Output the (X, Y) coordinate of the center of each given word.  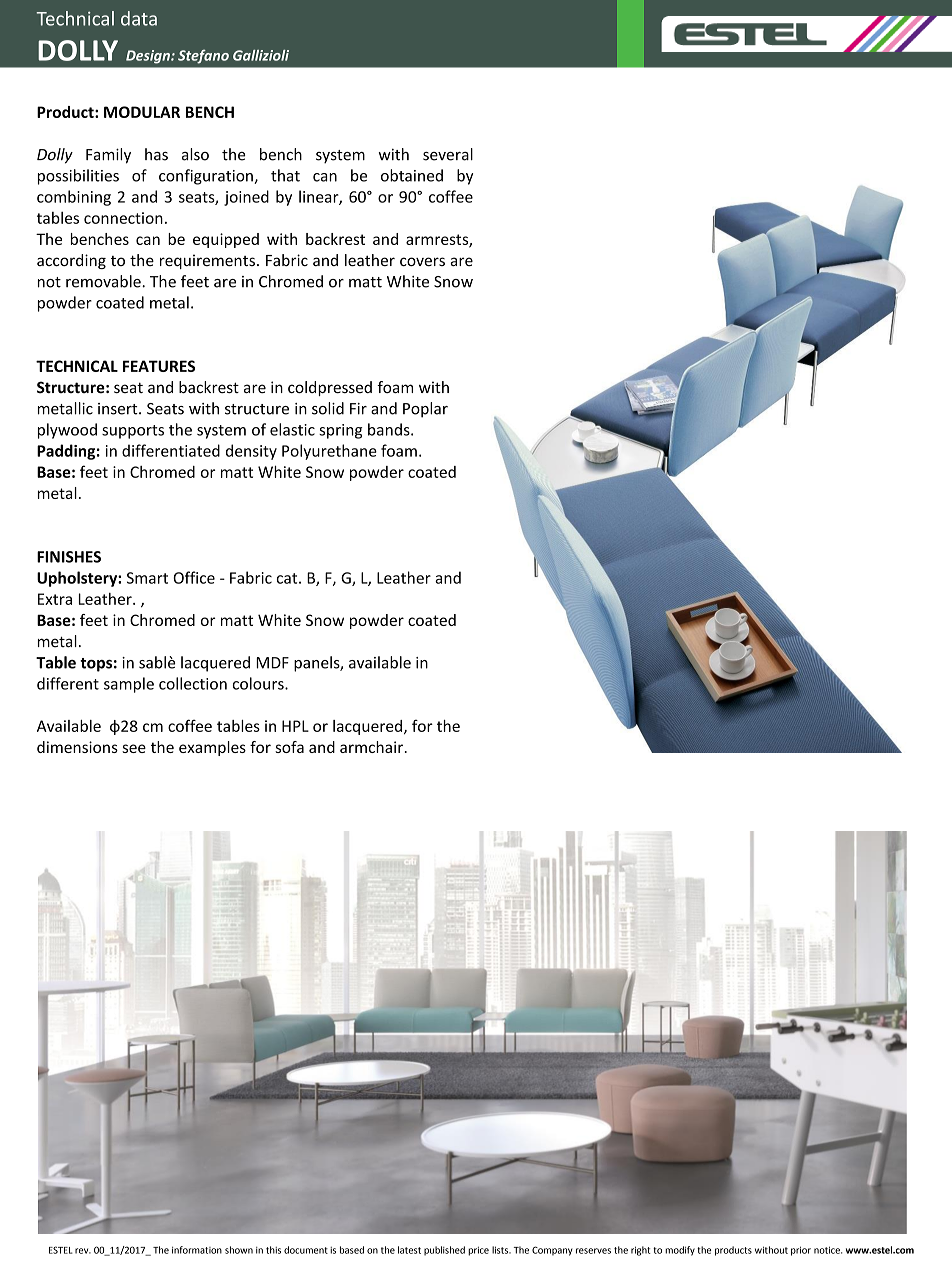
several (448, 154)
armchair (371, 747)
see (134, 748)
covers (422, 261)
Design (149, 57)
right (641, 1251)
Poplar (425, 410)
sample (129, 685)
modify (680, 1251)
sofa (289, 747)
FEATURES (159, 366)
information (197, 1250)
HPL (295, 726)
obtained (412, 175)
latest (409, 1250)
